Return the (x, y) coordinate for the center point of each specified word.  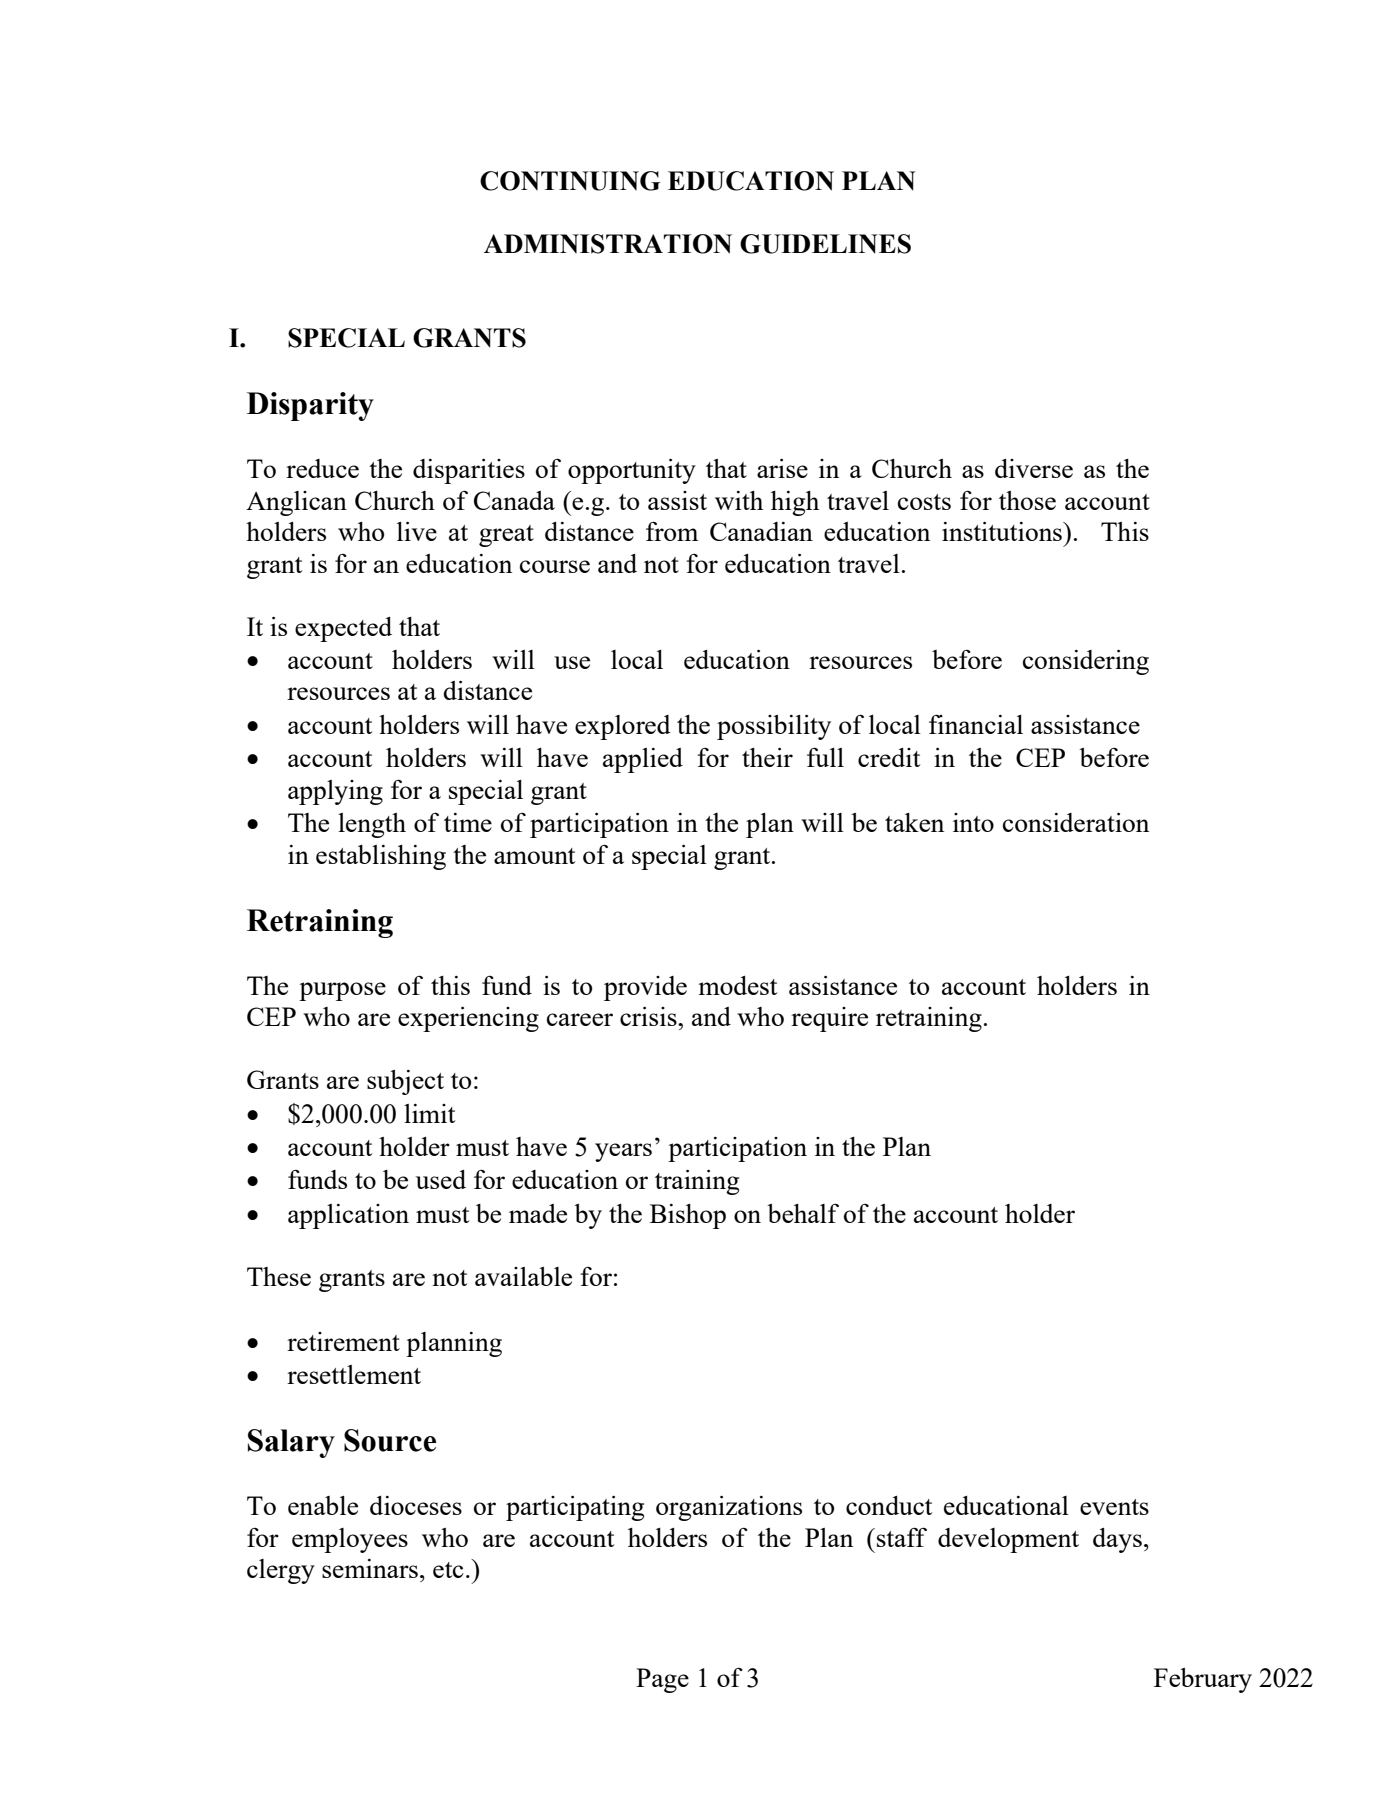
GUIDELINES (825, 244)
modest (737, 985)
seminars (370, 1568)
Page (662, 1680)
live (417, 531)
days (1117, 1540)
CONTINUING (570, 181)
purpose (342, 991)
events (1114, 1507)
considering (1086, 662)
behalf (803, 1213)
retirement (343, 1341)
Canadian (761, 531)
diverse (1034, 468)
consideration (1076, 822)
